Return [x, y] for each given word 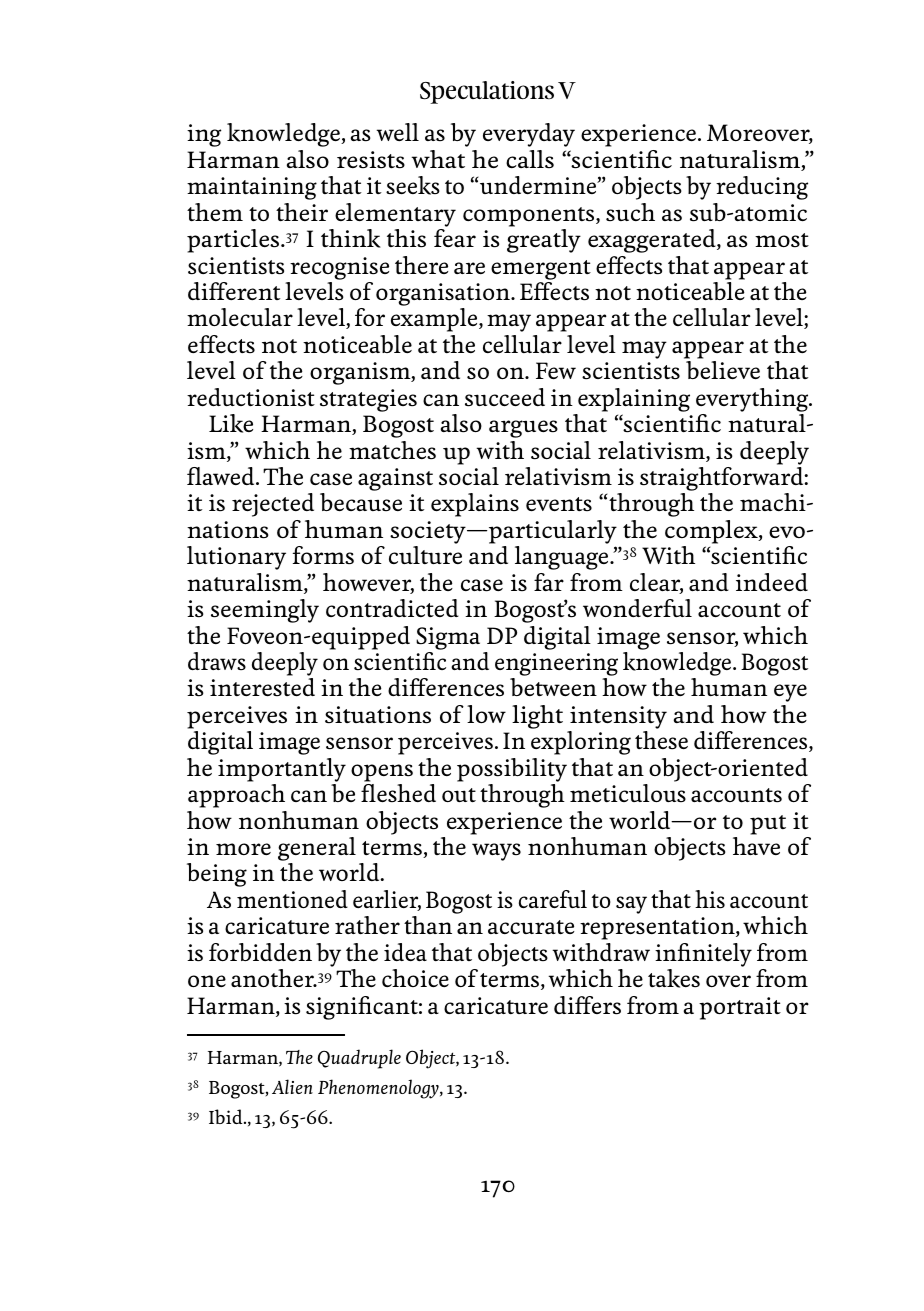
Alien [292, 1086]
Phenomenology [379, 1089]
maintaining [252, 188]
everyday [529, 135]
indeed [772, 582]
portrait [740, 1008]
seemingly [265, 611]
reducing [762, 188]
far [549, 582]
